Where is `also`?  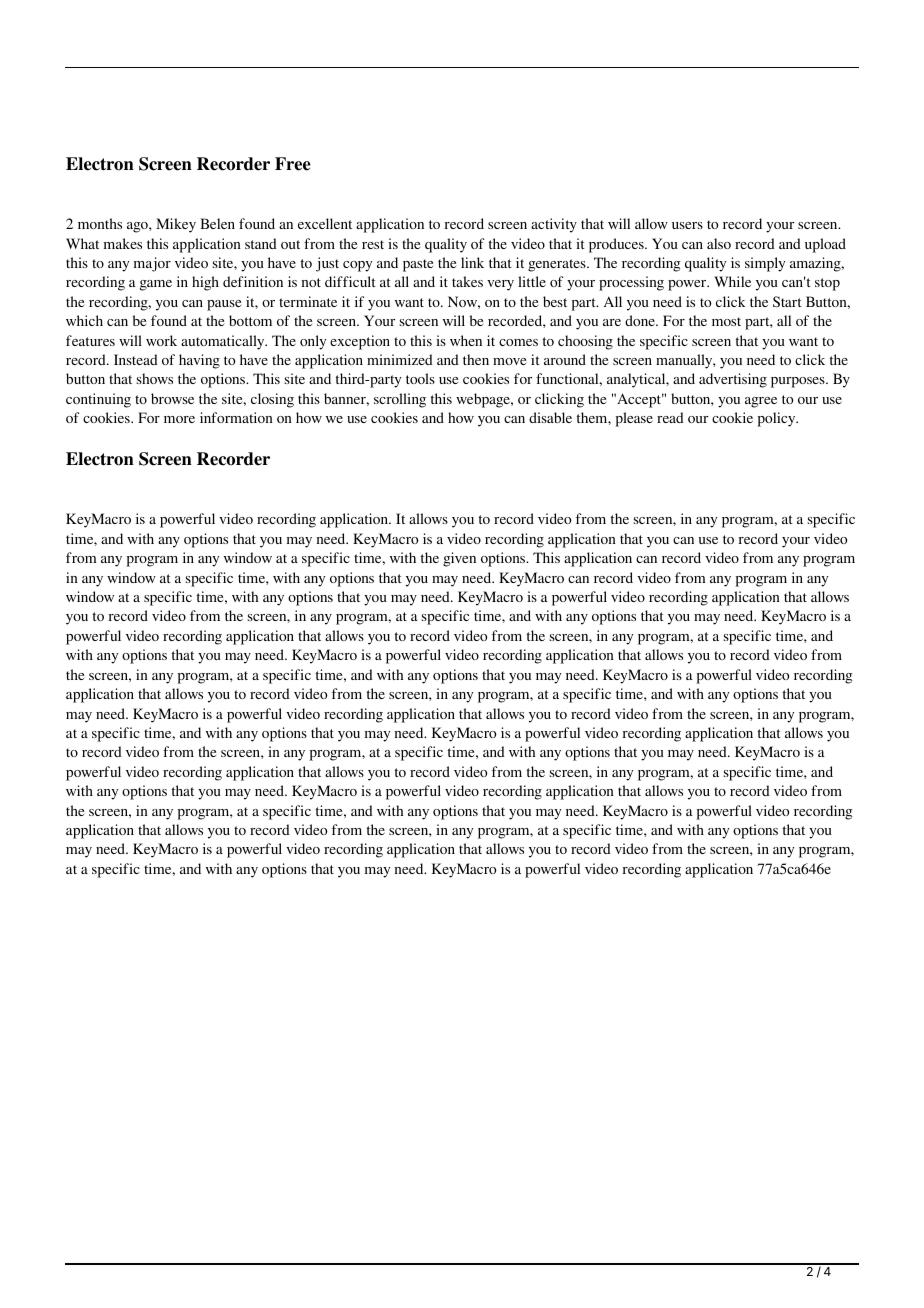
also is located at coordinates (719, 243).
